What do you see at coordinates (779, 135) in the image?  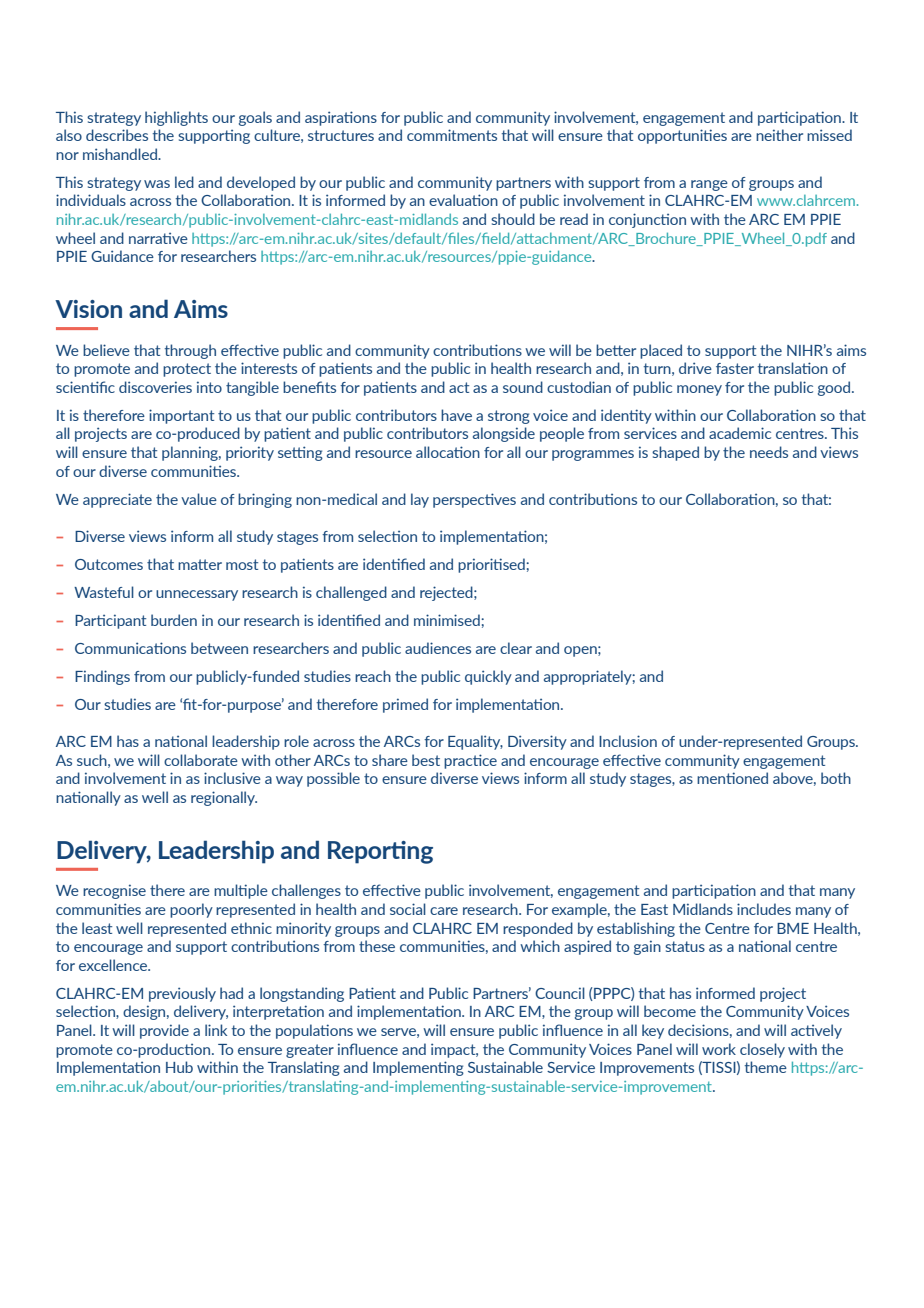 I see `neither` at bounding box center [779, 135].
